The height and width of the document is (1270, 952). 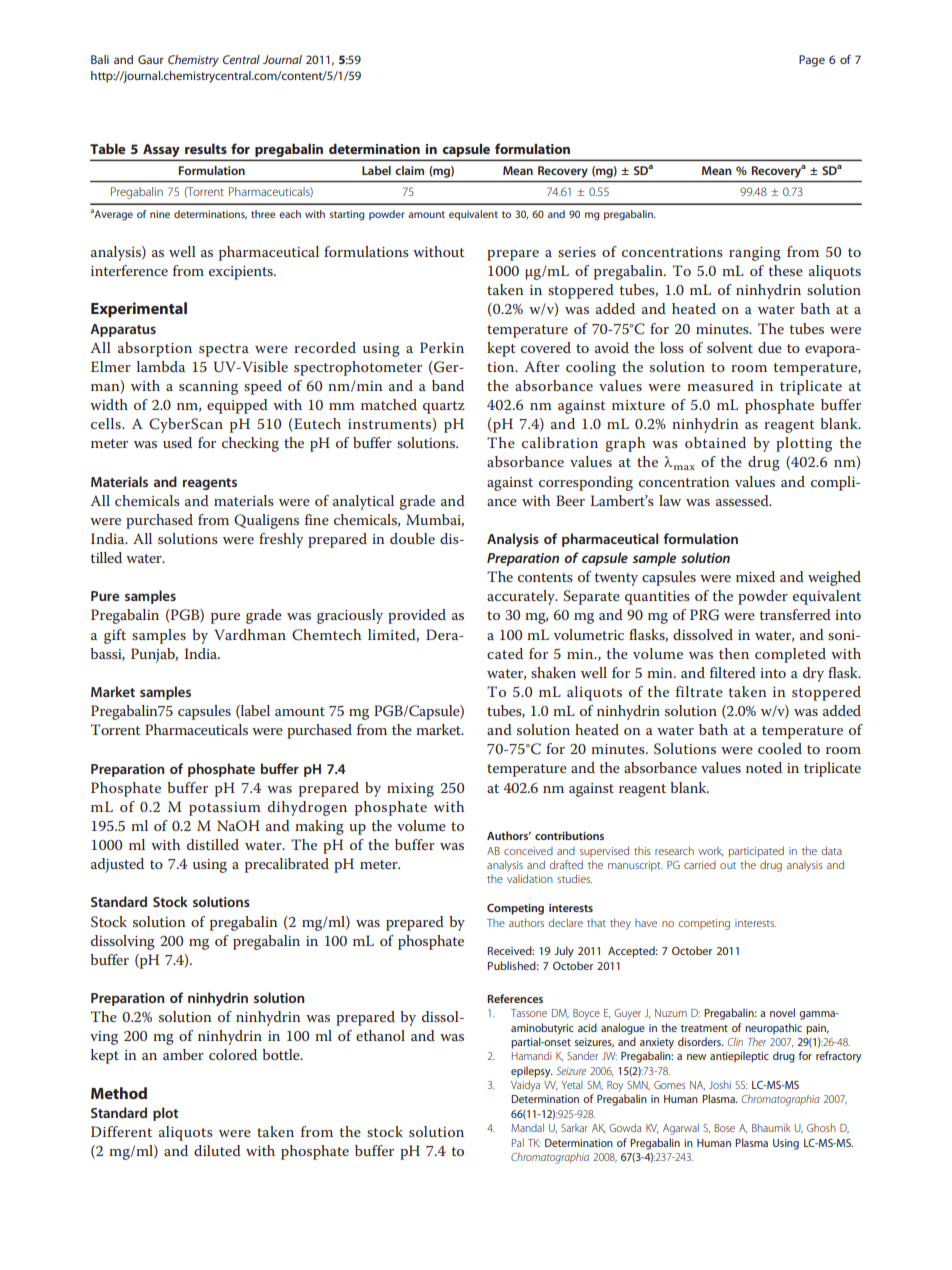 I want to click on claim, so click(x=409, y=170).
